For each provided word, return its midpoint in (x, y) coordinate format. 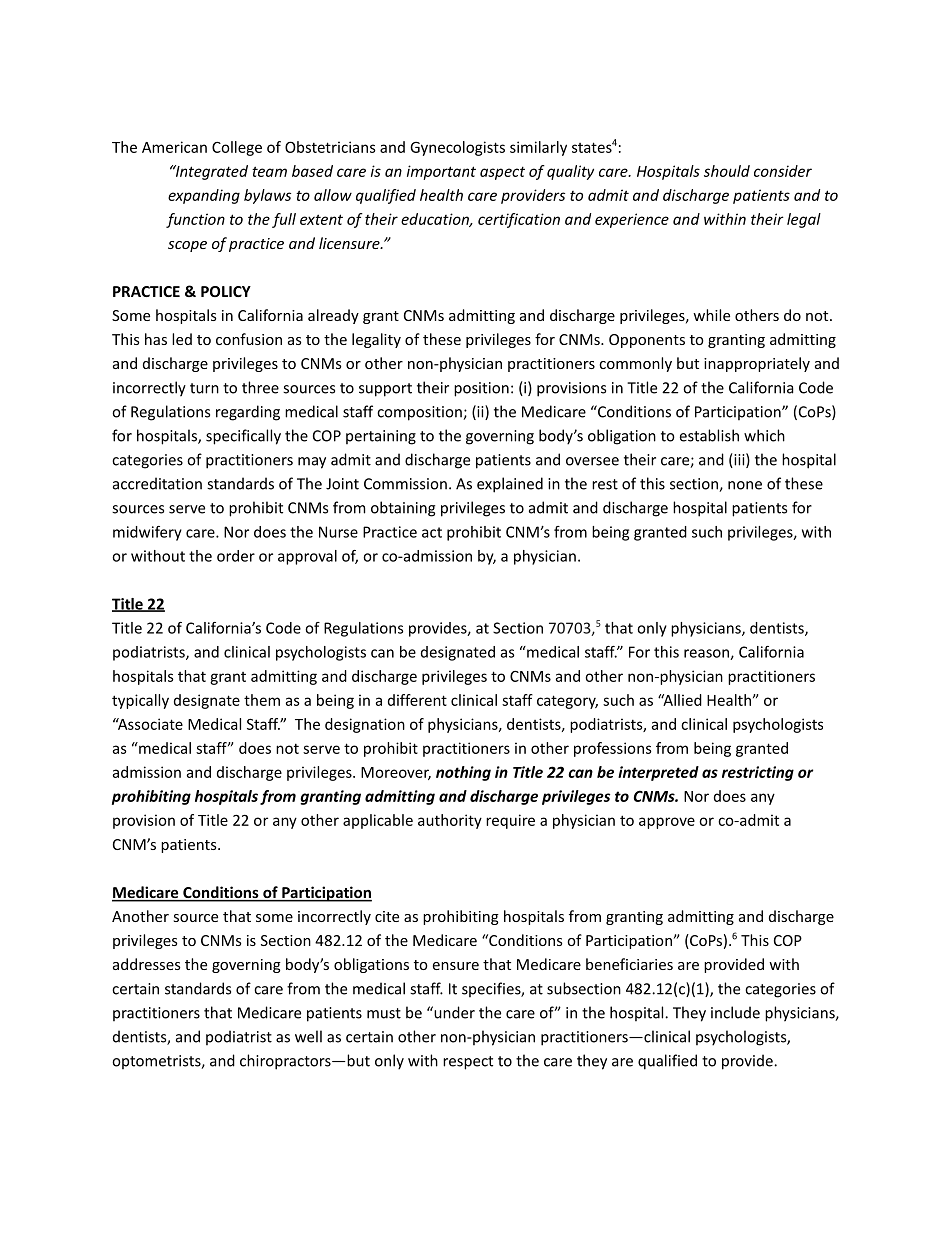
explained (510, 485)
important (441, 172)
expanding (204, 196)
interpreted (658, 773)
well (308, 1036)
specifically (243, 437)
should (727, 171)
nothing (463, 773)
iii (738, 460)
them (262, 700)
